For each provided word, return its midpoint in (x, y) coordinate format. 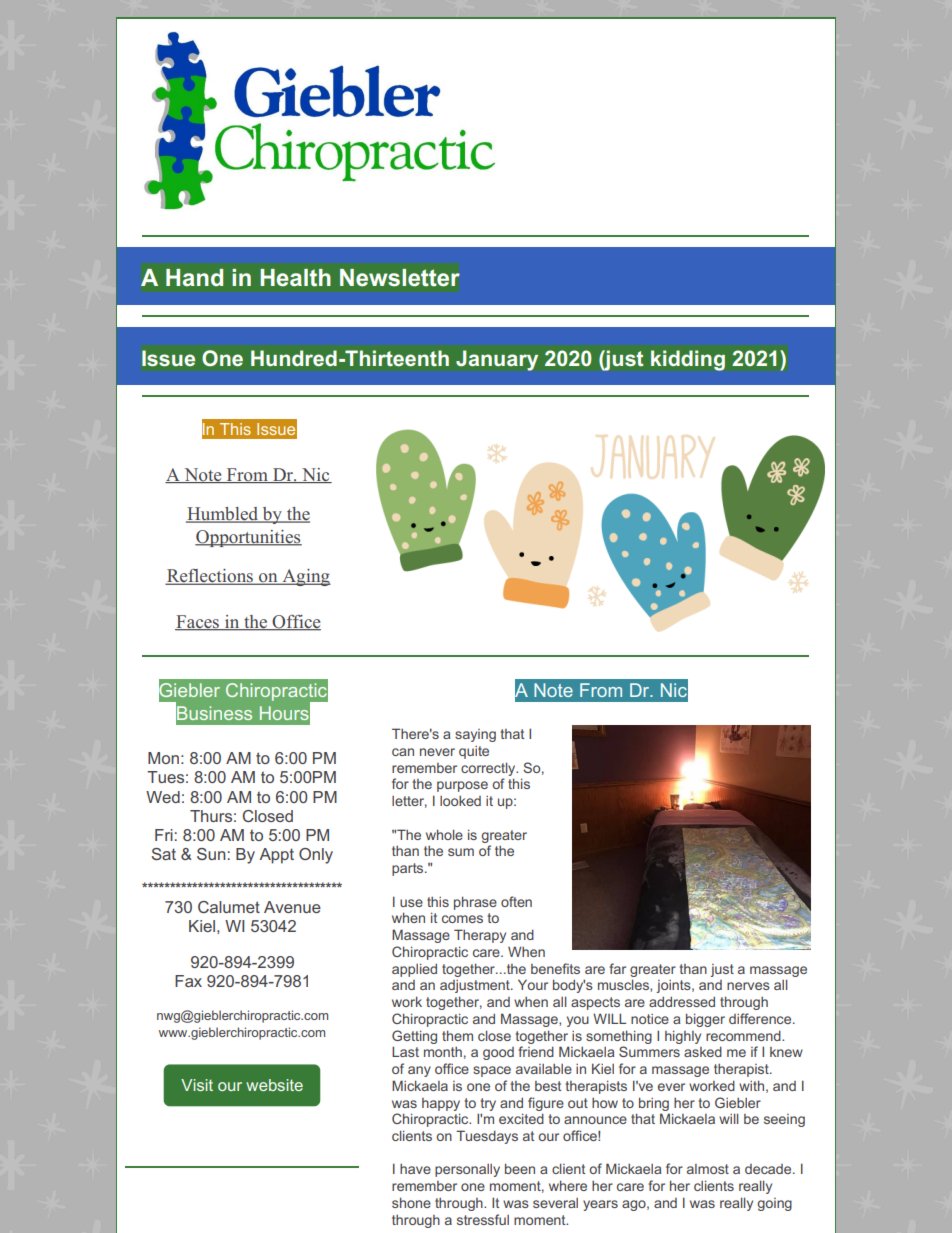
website (274, 1085)
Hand (194, 277)
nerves (748, 986)
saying (475, 735)
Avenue (292, 907)
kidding (688, 360)
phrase (475, 903)
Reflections (210, 577)
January (497, 360)
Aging (305, 577)
